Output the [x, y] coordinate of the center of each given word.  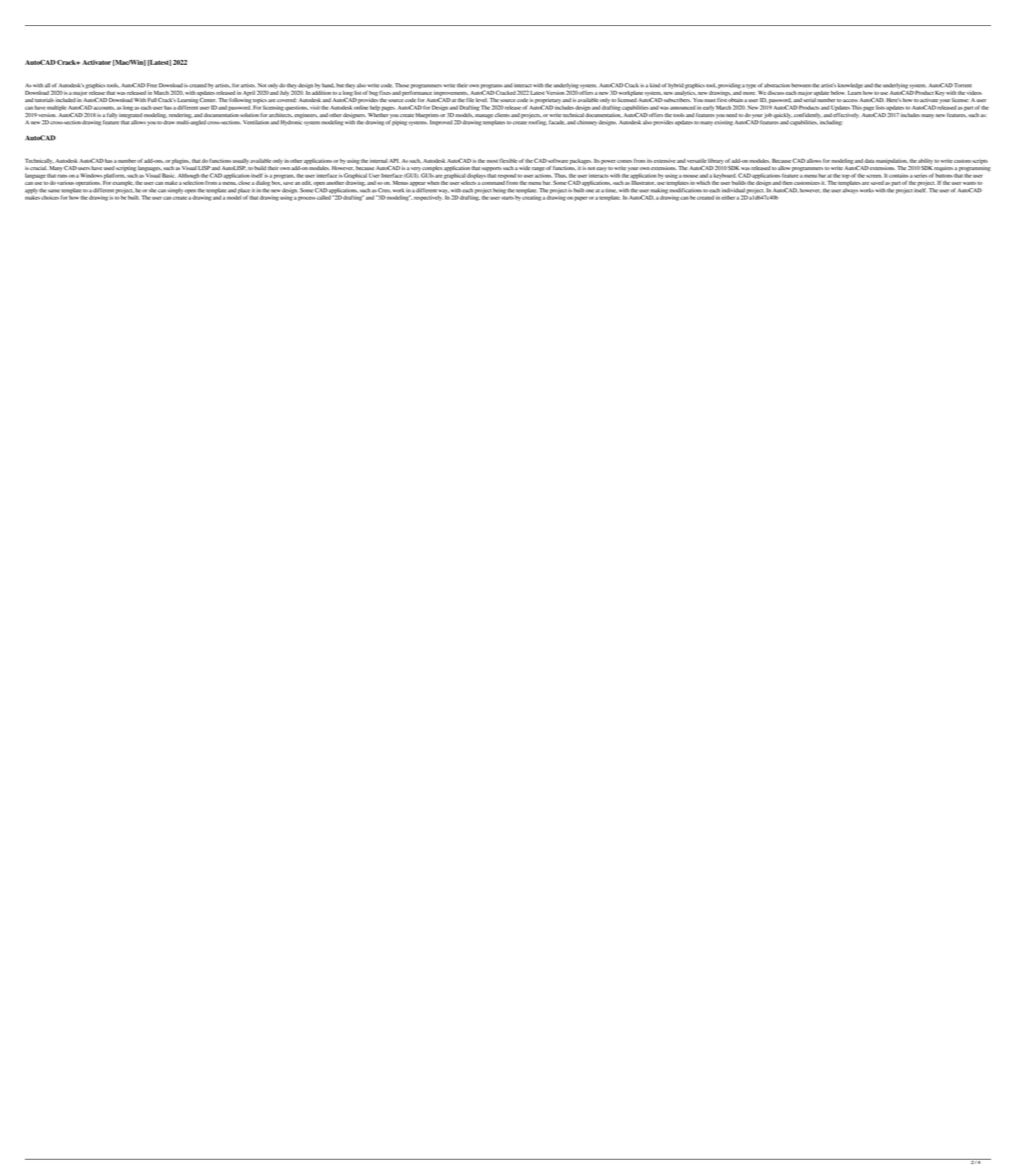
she [152, 190]
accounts [104, 108]
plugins [181, 161]
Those [402, 85]
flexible [508, 160]
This [857, 107]
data [869, 161]
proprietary [547, 101]
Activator [96, 62]
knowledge [850, 86]
